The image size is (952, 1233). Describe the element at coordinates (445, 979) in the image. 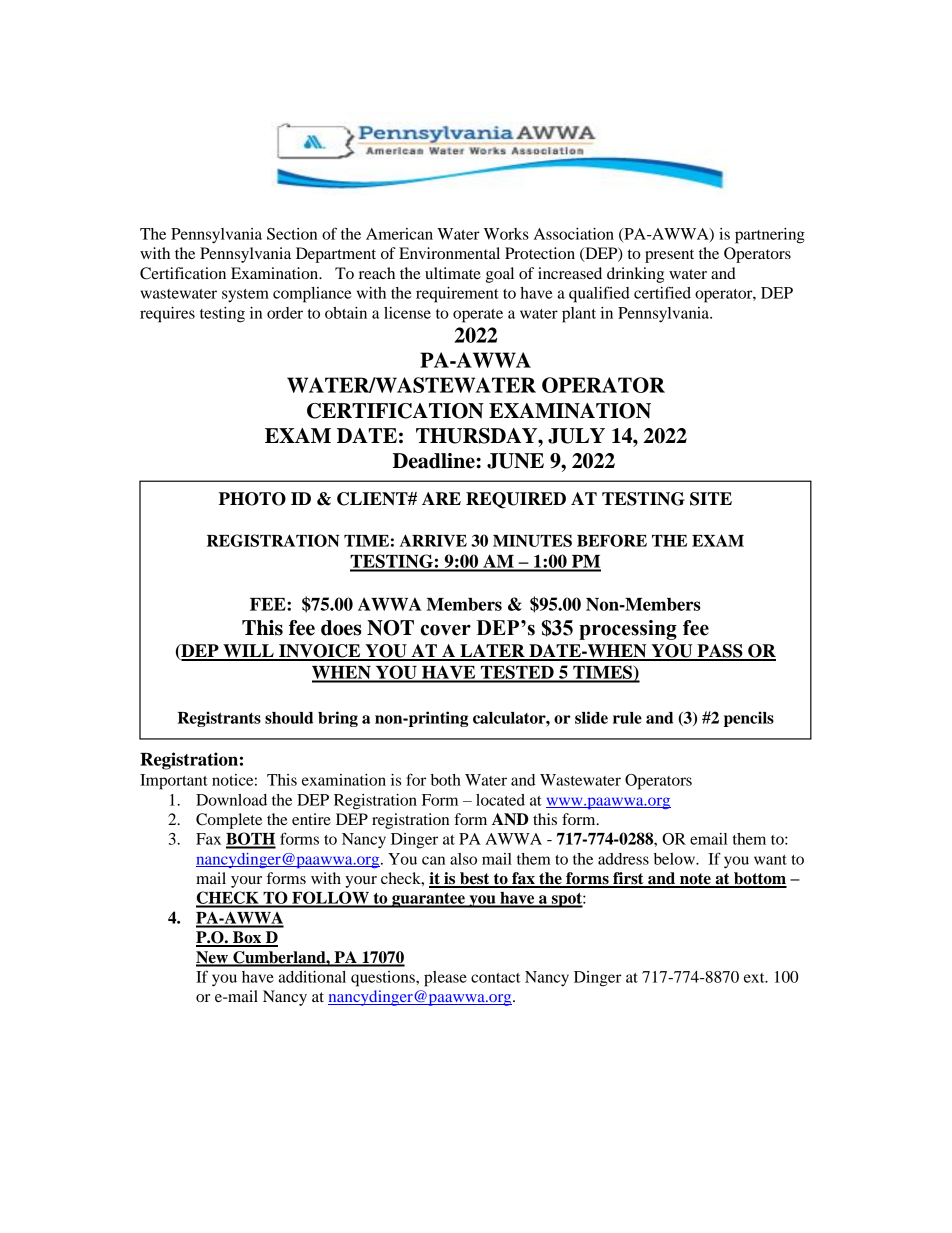

I see `please` at that location.
